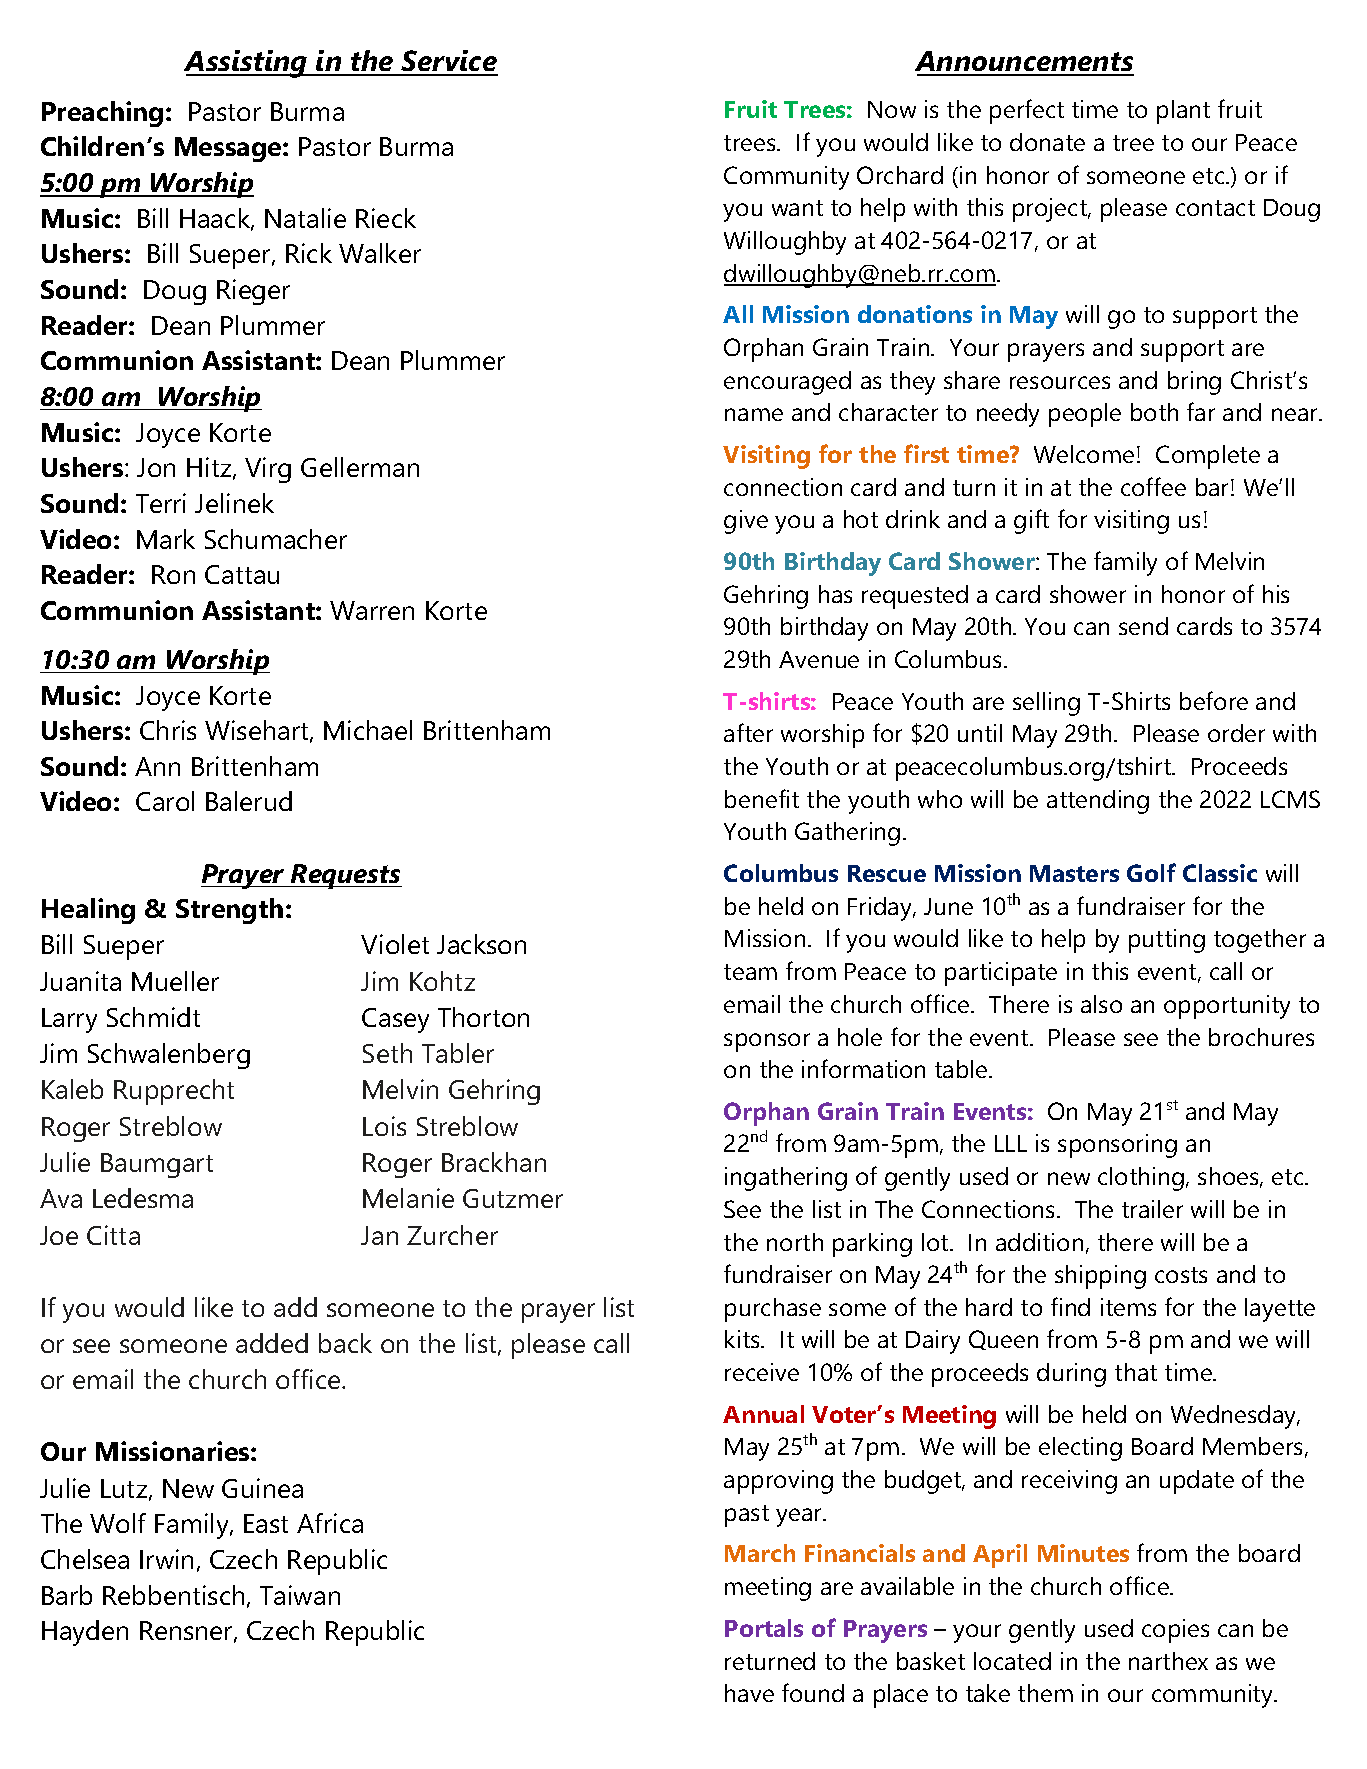 The height and width of the screenshot is (1769, 1367). I want to click on narthex, so click(1168, 1661).
